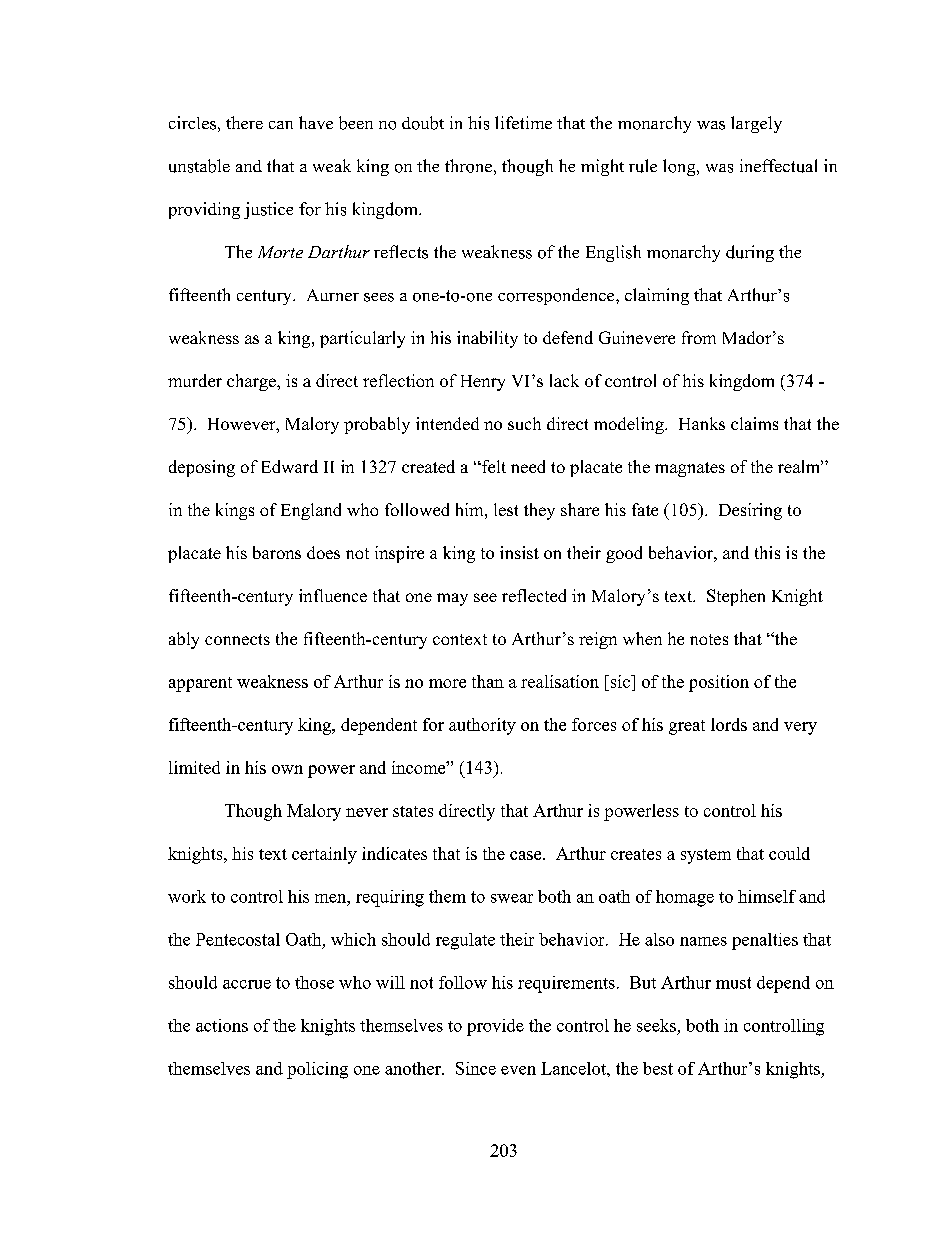  Describe the element at coordinates (281, 125) in the screenshot. I see `can` at that location.
